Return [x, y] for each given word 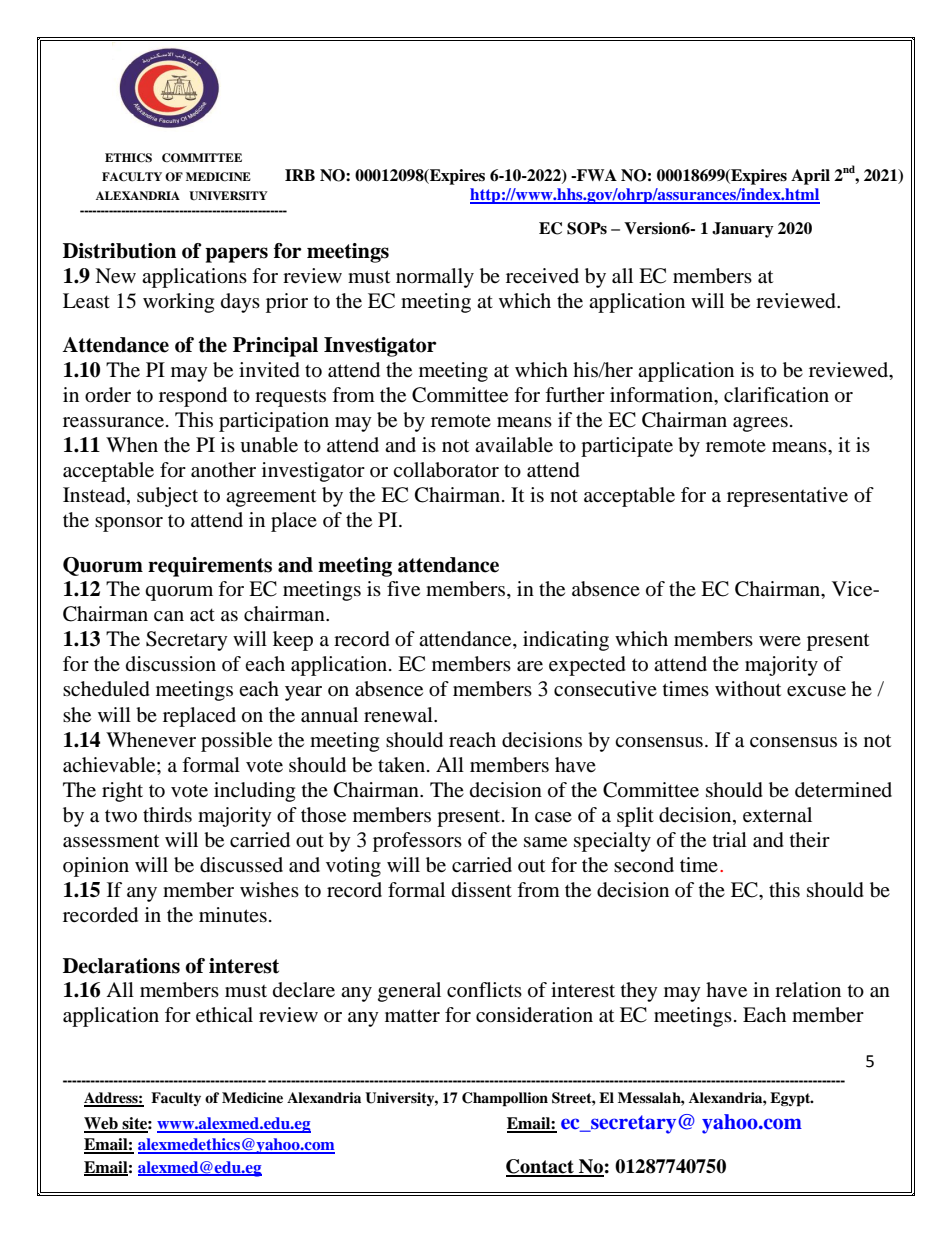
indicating [566, 641]
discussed [241, 865]
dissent [482, 889]
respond [193, 397]
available [514, 445]
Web [102, 1124]
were [780, 641]
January [743, 230]
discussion [171, 664]
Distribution [119, 251]
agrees [760, 424]
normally [435, 278]
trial [730, 840]
